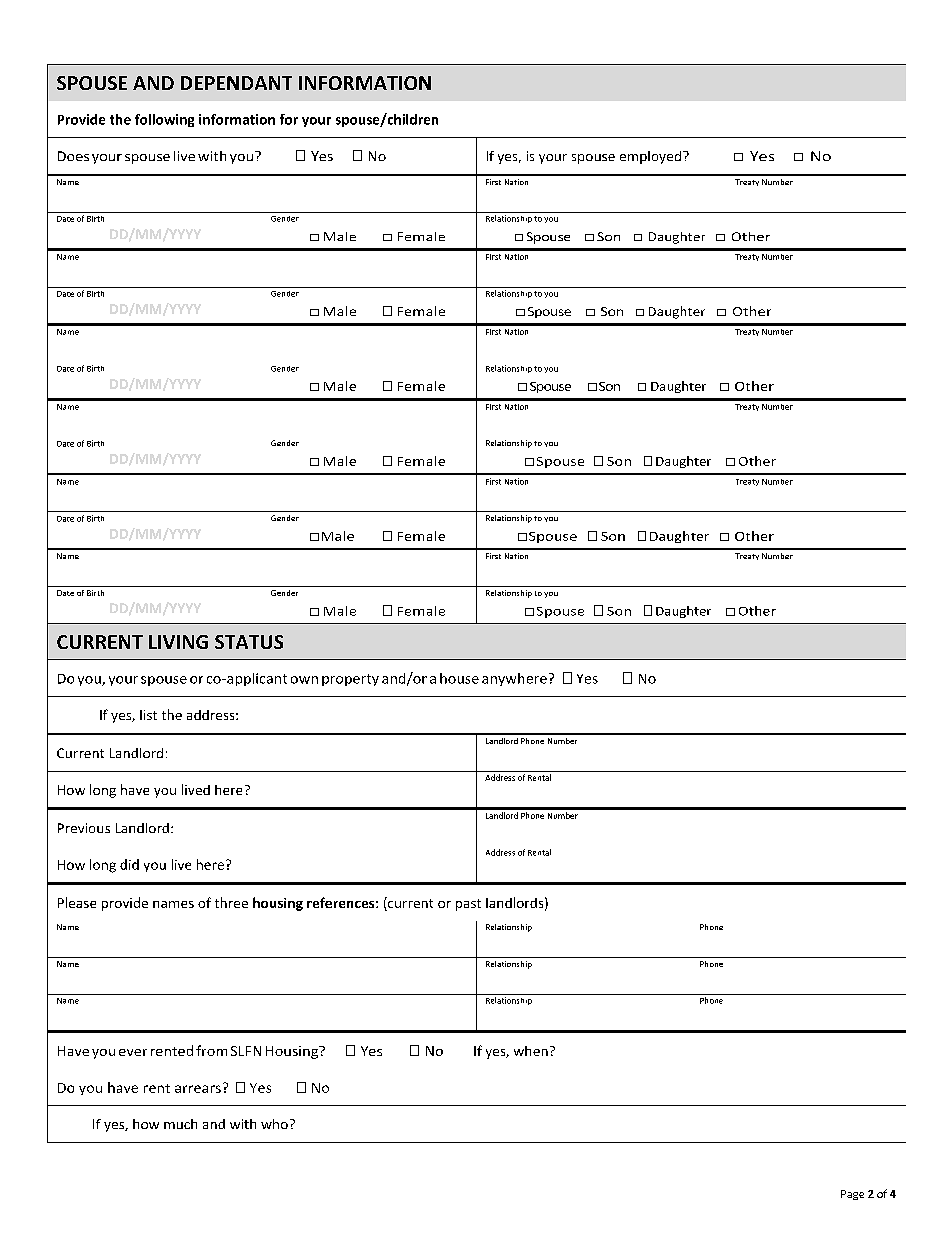 Image resolution: width=952 pixels, height=1233 pixels. Describe the element at coordinates (468, 905) in the image. I see `past` at that location.
